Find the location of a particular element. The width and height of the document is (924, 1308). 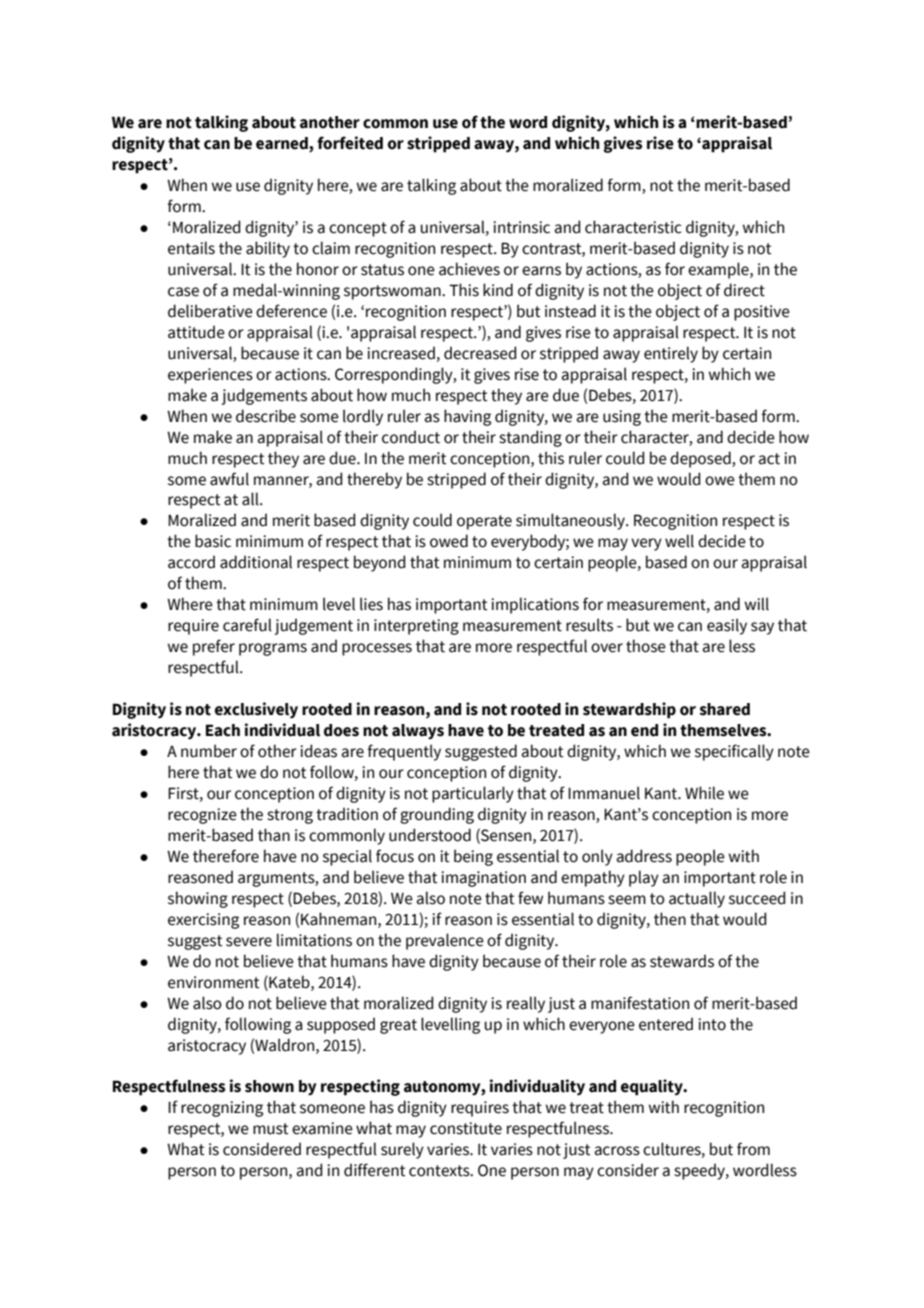

While is located at coordinates (704, 793).
